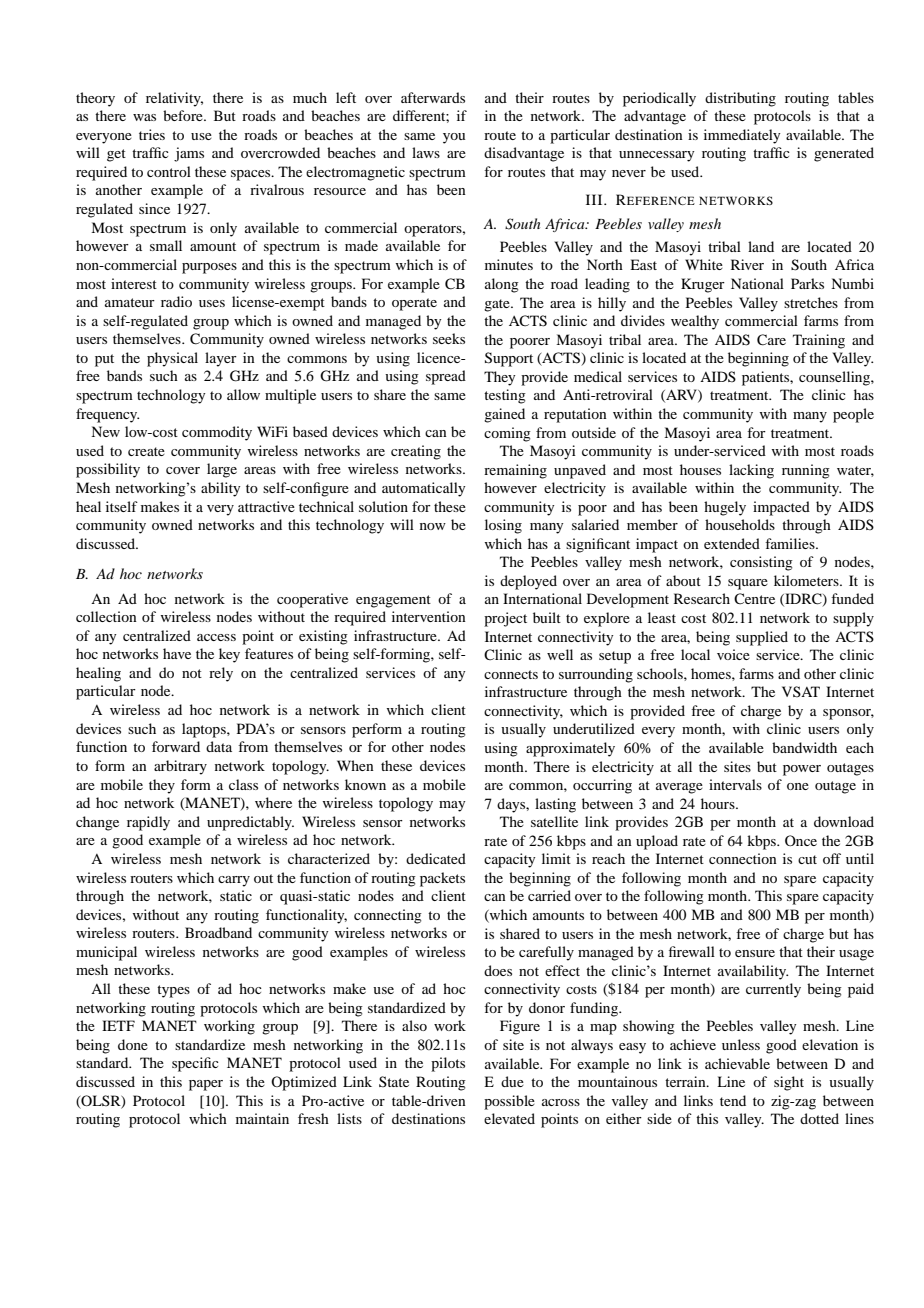 The image size is (924, 1308). I want to click on commodity, so click(217, 433).
